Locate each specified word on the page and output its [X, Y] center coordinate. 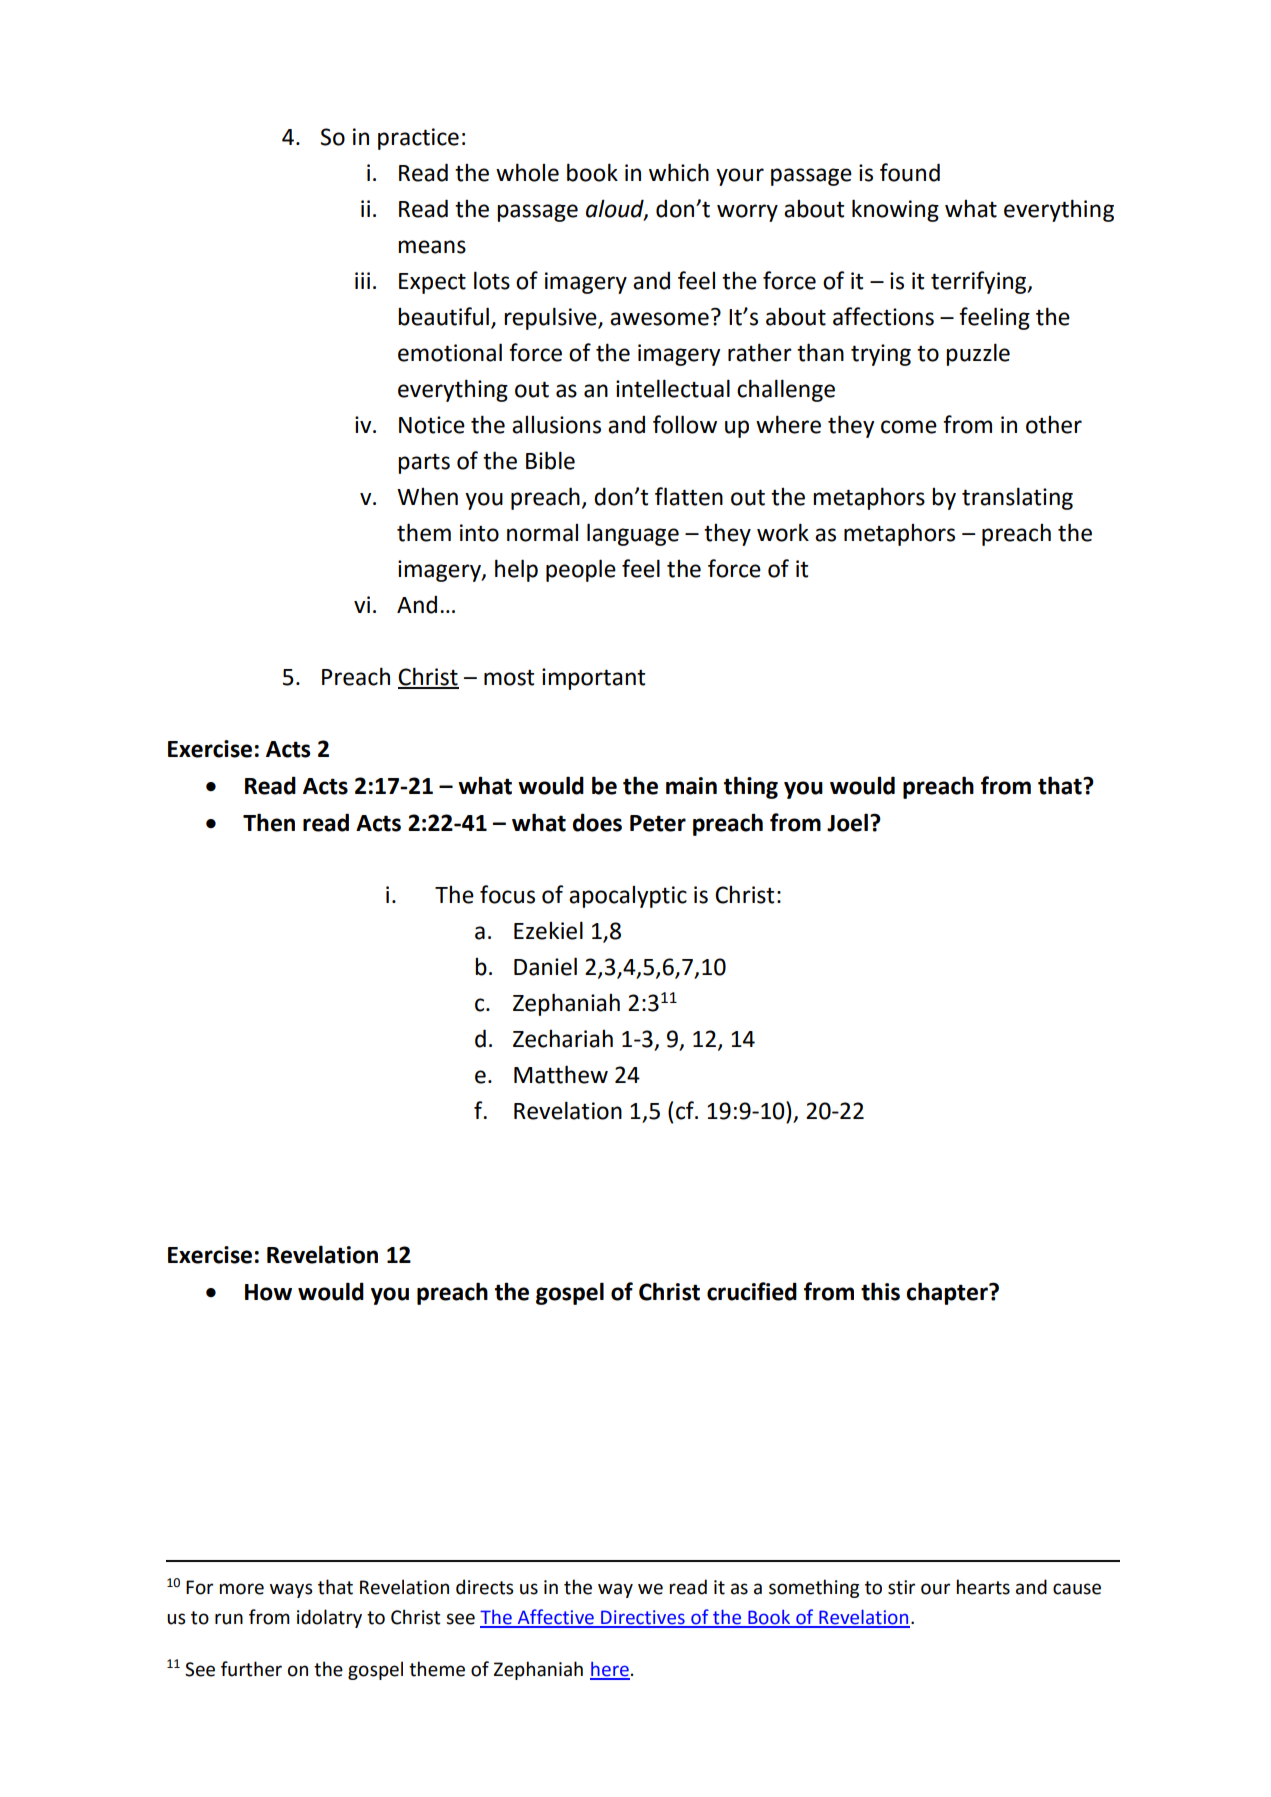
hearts [983, 1587]
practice [418, 139]
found [910, 172]
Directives [643, 1618]
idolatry [329, 1618]
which [679, 172]
